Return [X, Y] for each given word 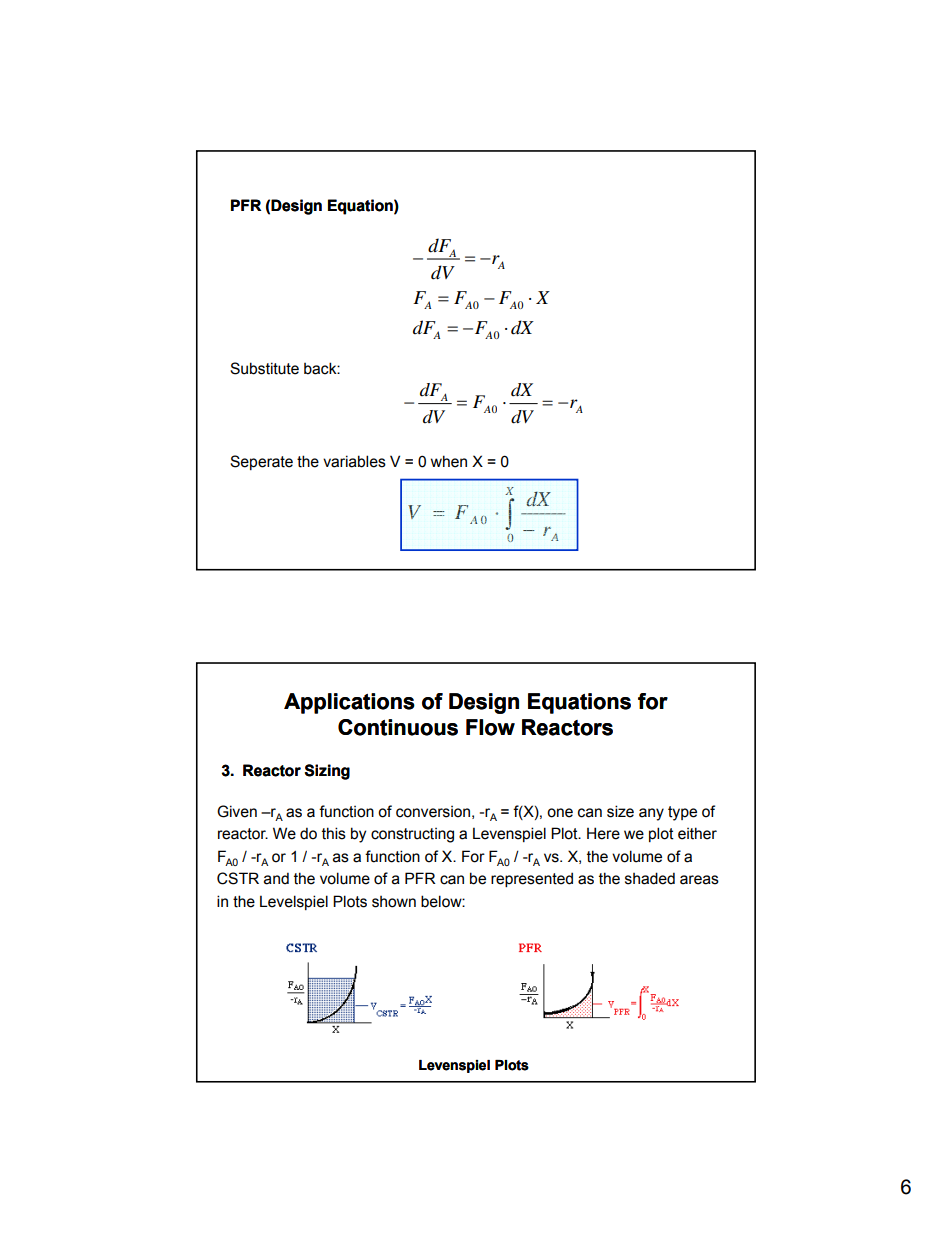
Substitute [264, 368]
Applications [349, 703]
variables [354, 461]
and [276, 878]
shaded [650, 878]
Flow [490, 727]
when [449, 461]
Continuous [398, 727]
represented [532, 879]
